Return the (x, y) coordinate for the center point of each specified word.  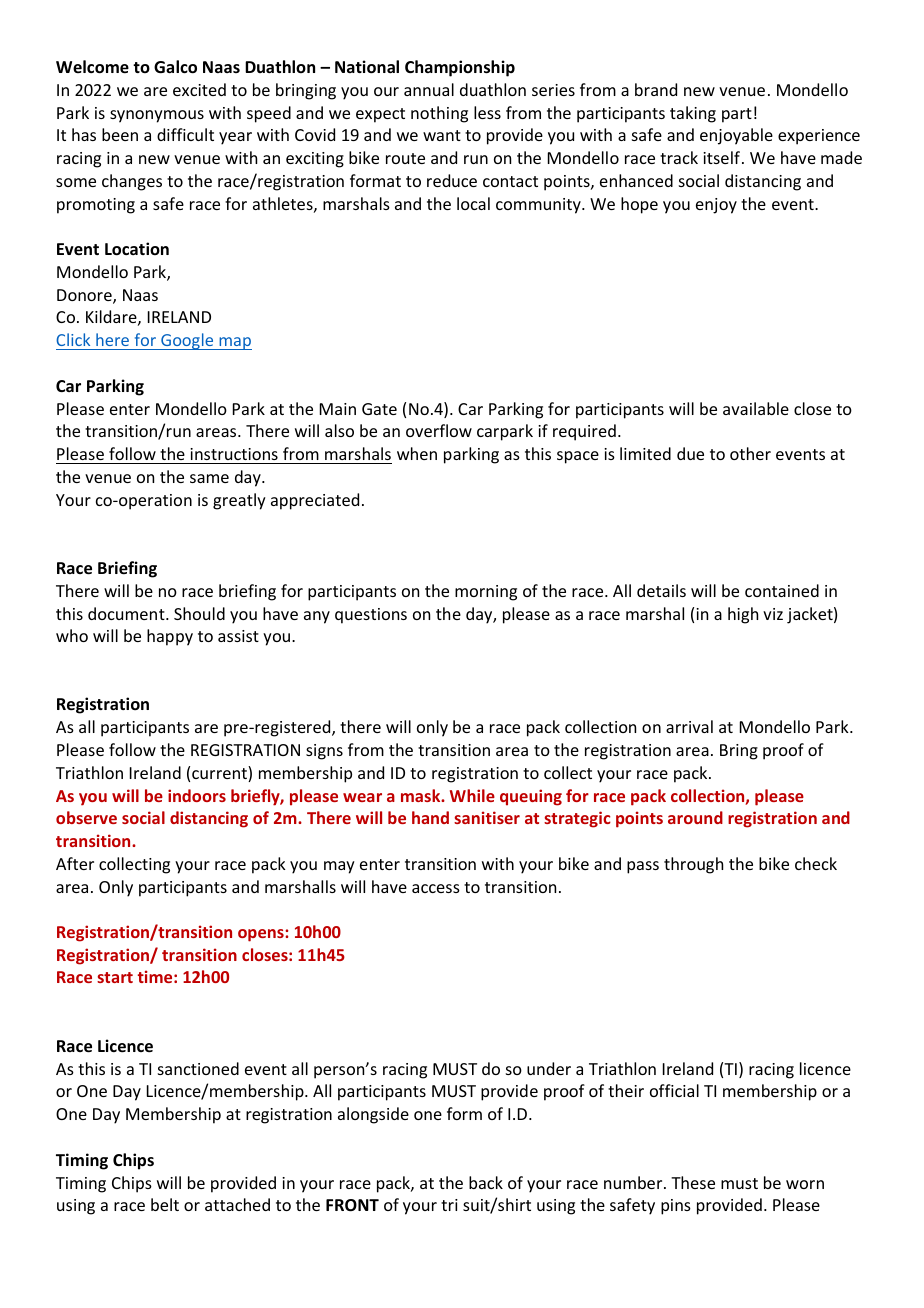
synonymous (157, 116)
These (693, 1182)
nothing (439, 114)
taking (693, 114)
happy (170, 637)
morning (486, 593)
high (743, 615)
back (486, 1182)
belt (165, 1204)
